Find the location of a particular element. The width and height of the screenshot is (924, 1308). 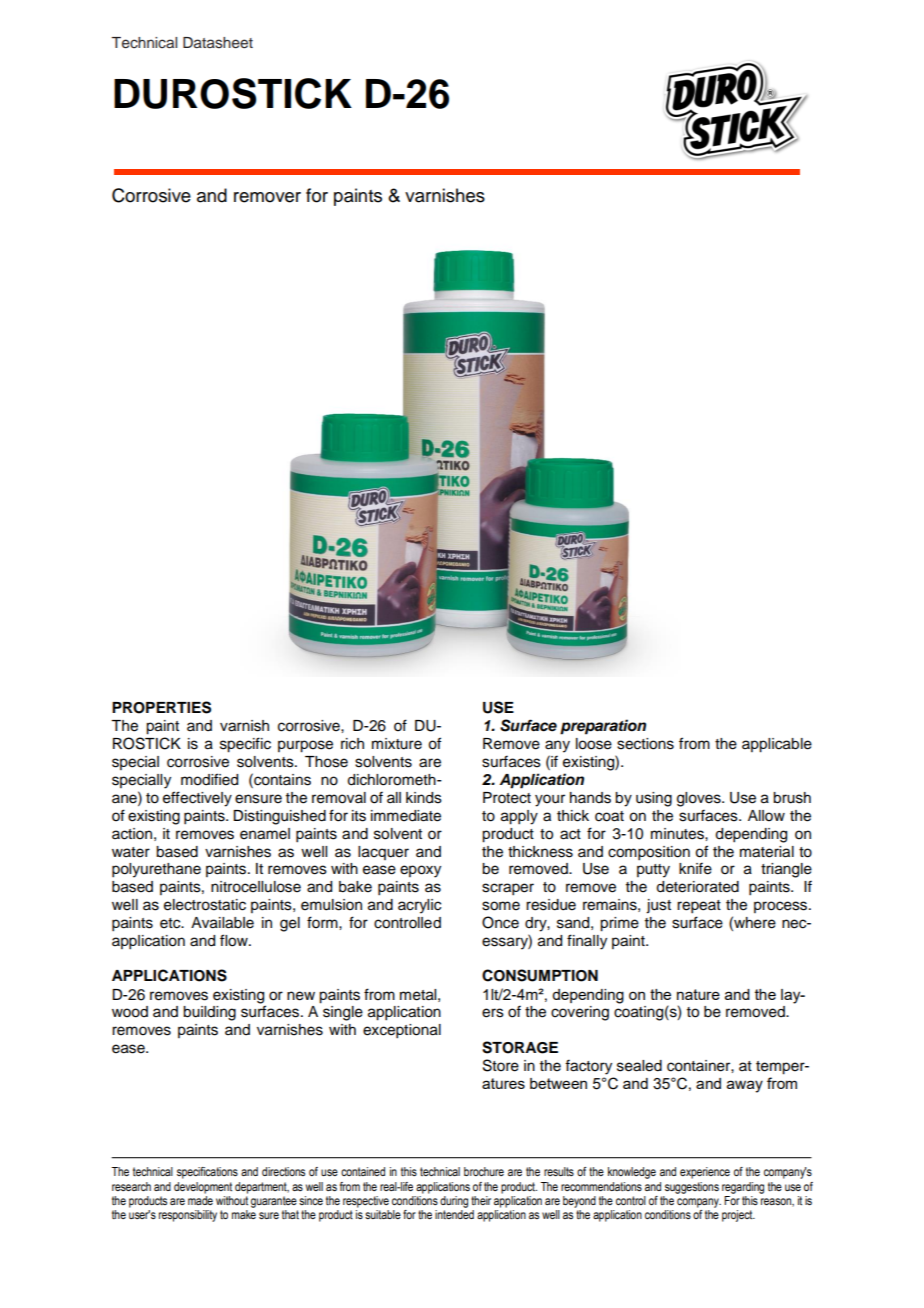

kinds is located at coordinates (424, 798).
